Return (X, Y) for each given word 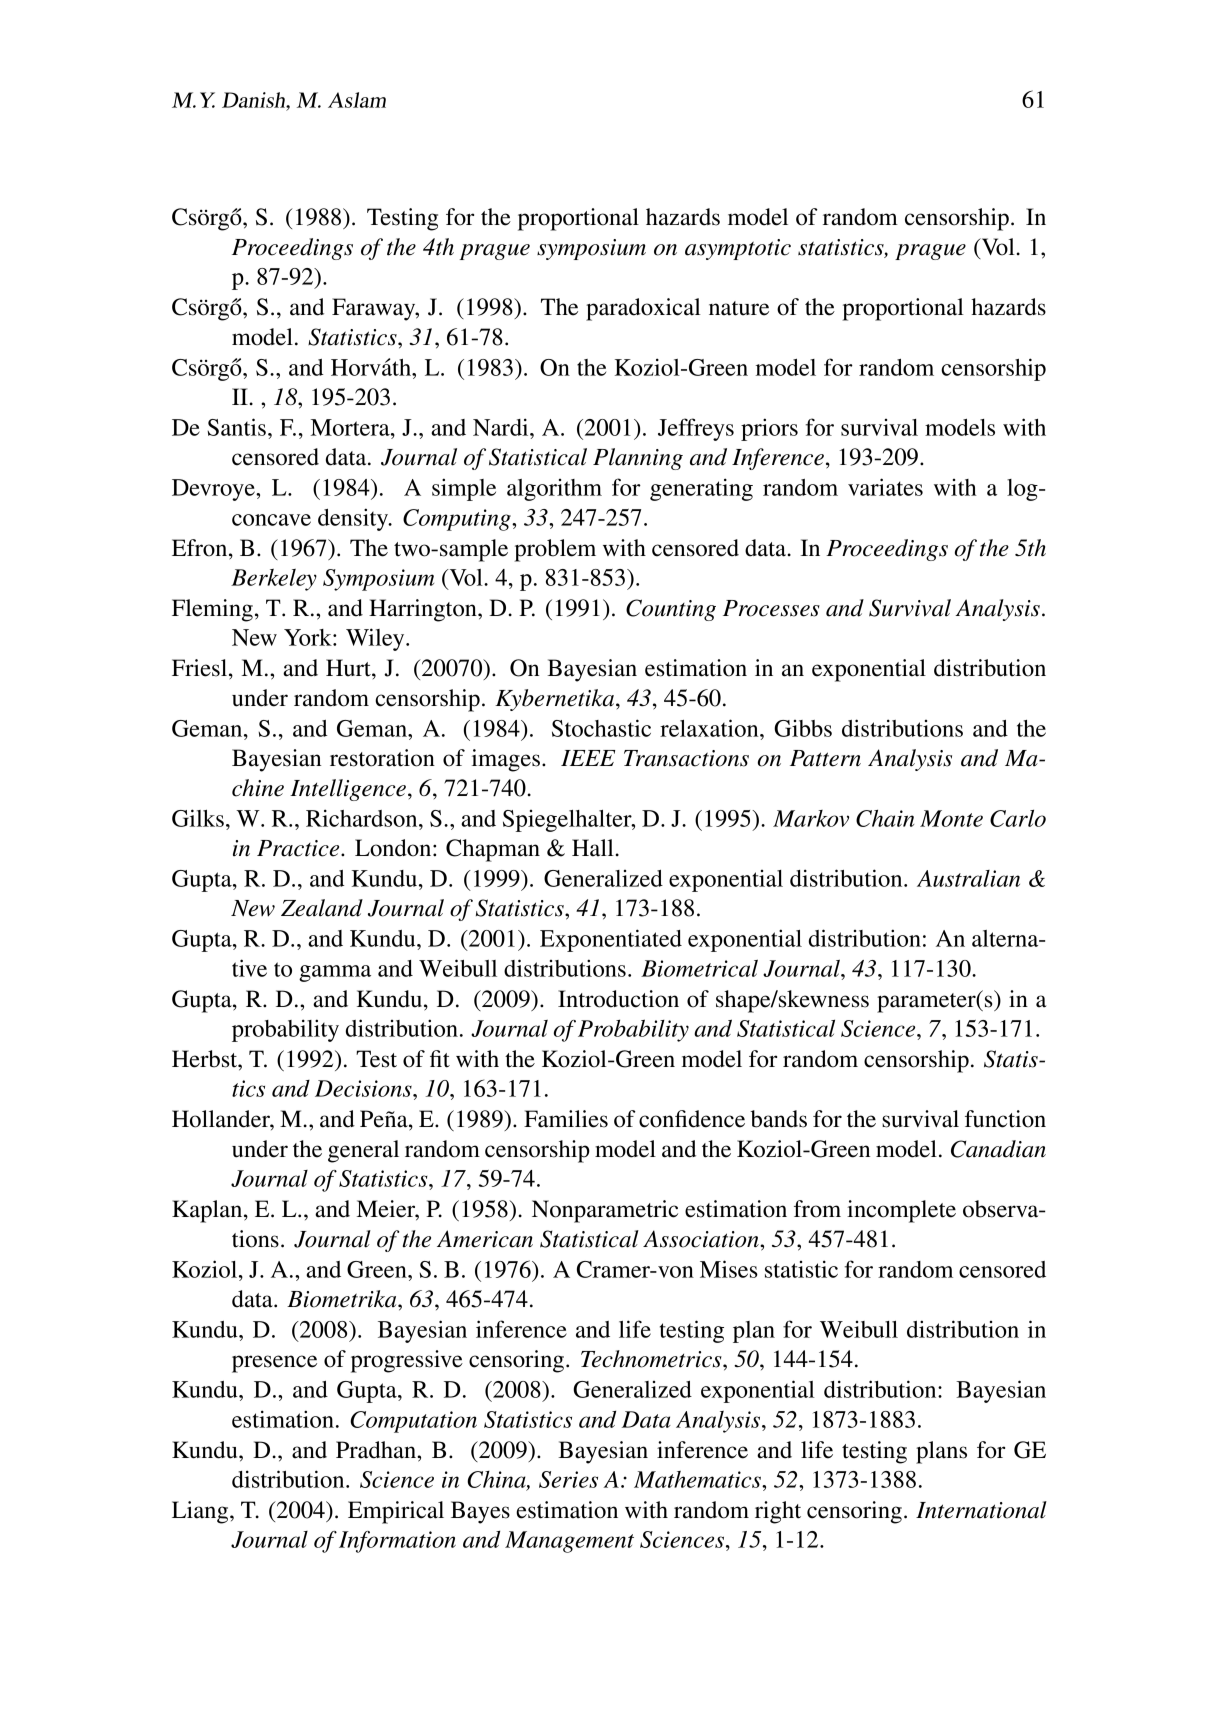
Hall (594, 848)
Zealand (322, 908)
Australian (968, 878)
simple (464, 489)
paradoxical (643, 309)
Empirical (396, 1512)
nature (739, 308)
